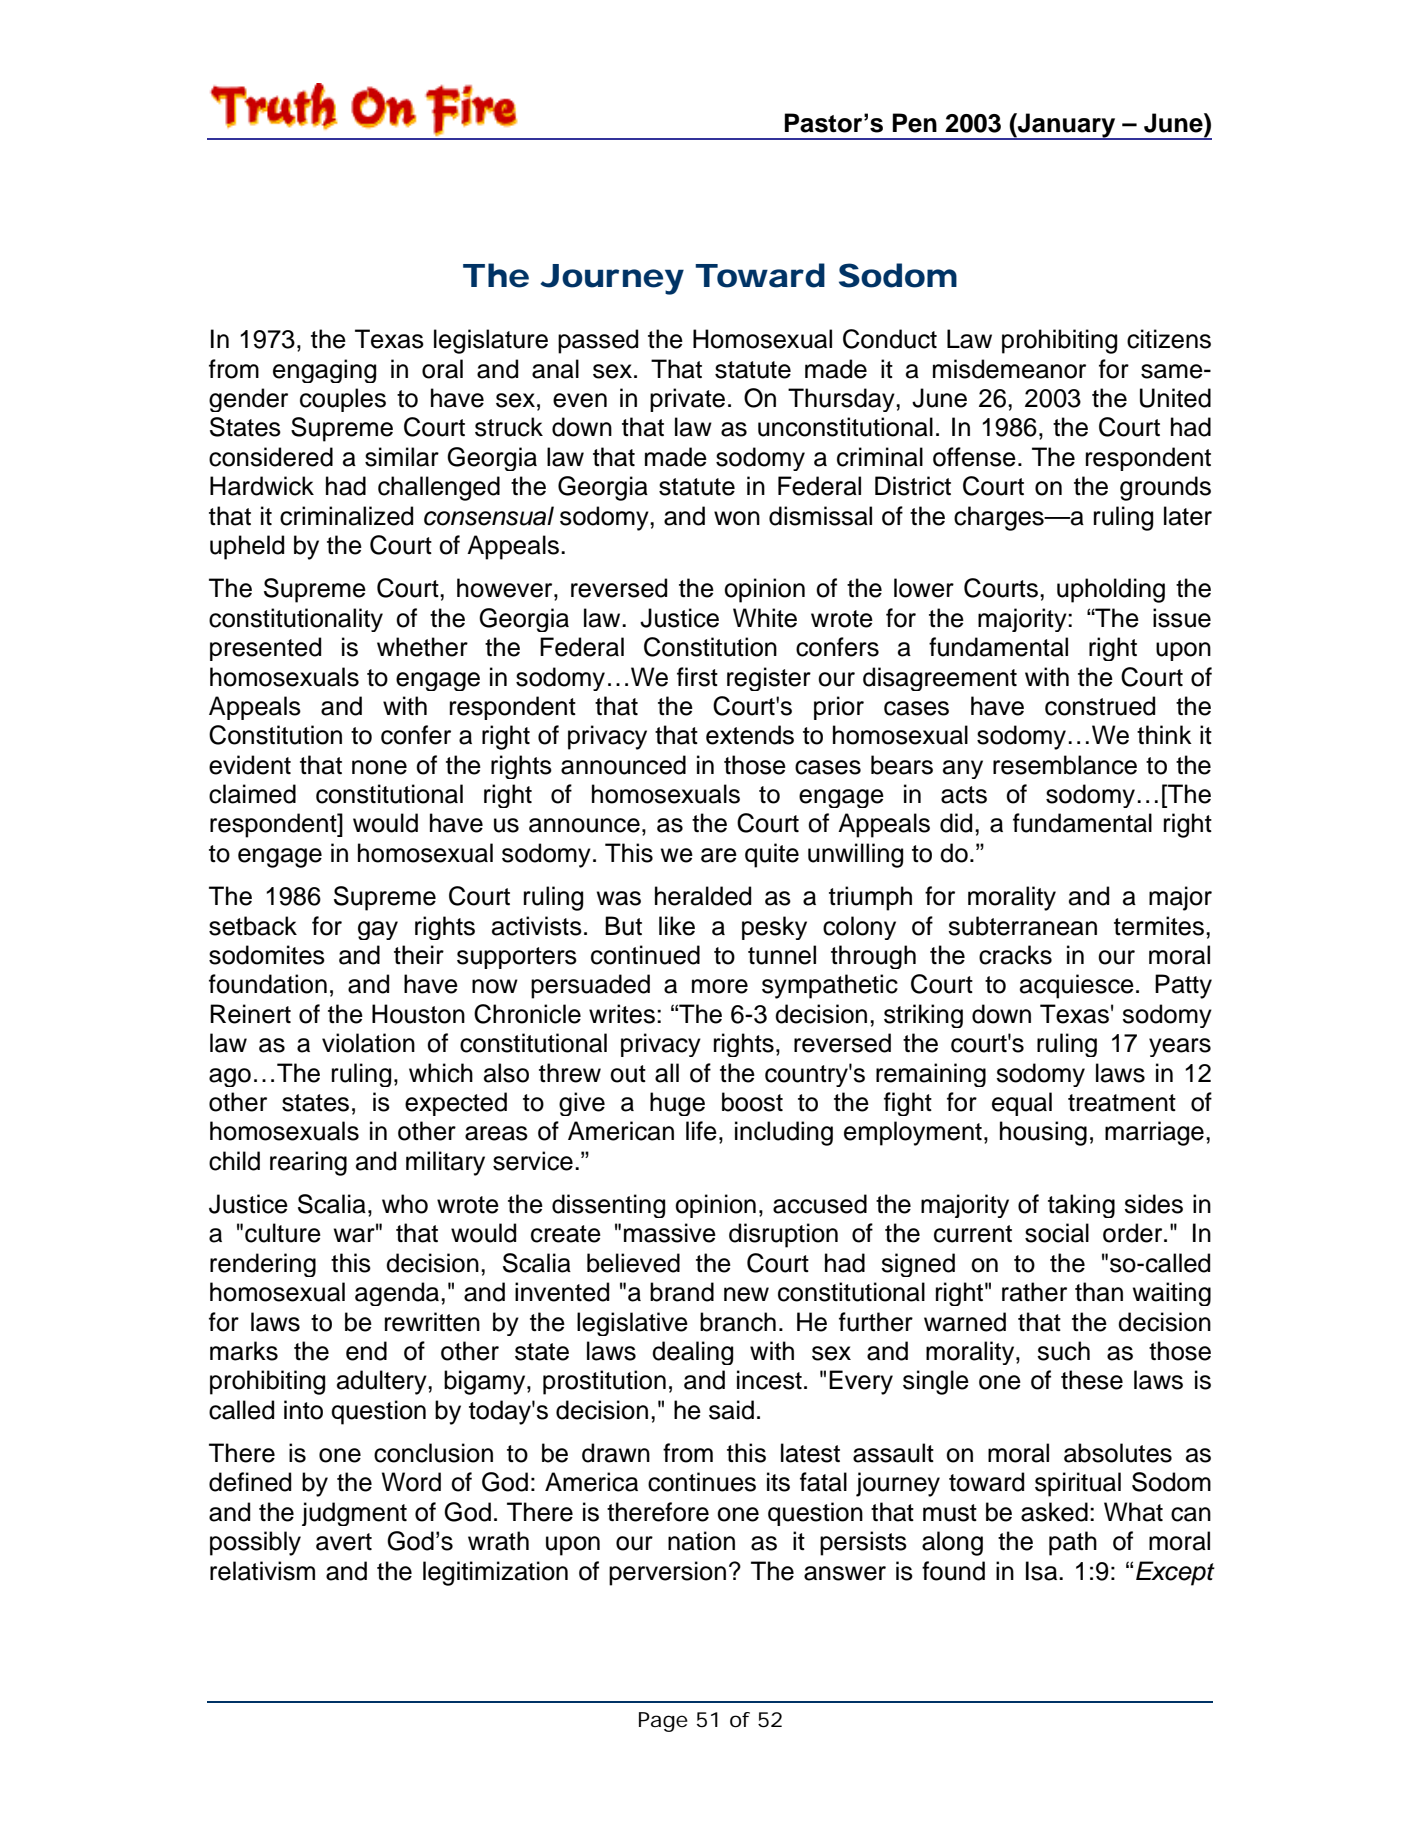 This document has height=1840, width=1421. What do you see at coordinates (677, 1104) in the document?
I see `huge` at bounding box center [677, 1104].
